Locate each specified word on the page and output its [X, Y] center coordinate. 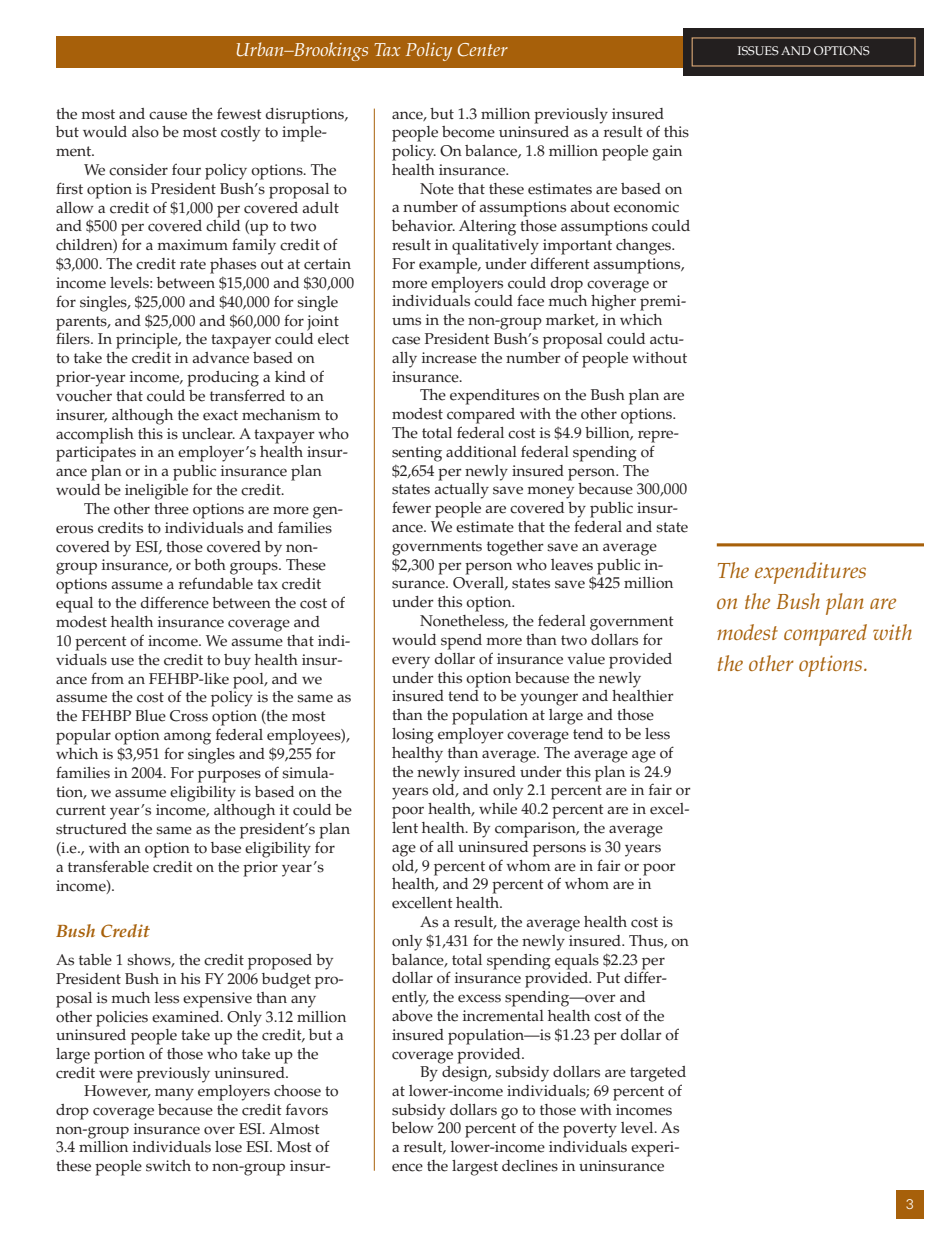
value [586, 659]
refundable [216, 583]
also [145, 132]
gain [667, 153]
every [411, 662]
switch [168, 1166]
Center [483, 50]
